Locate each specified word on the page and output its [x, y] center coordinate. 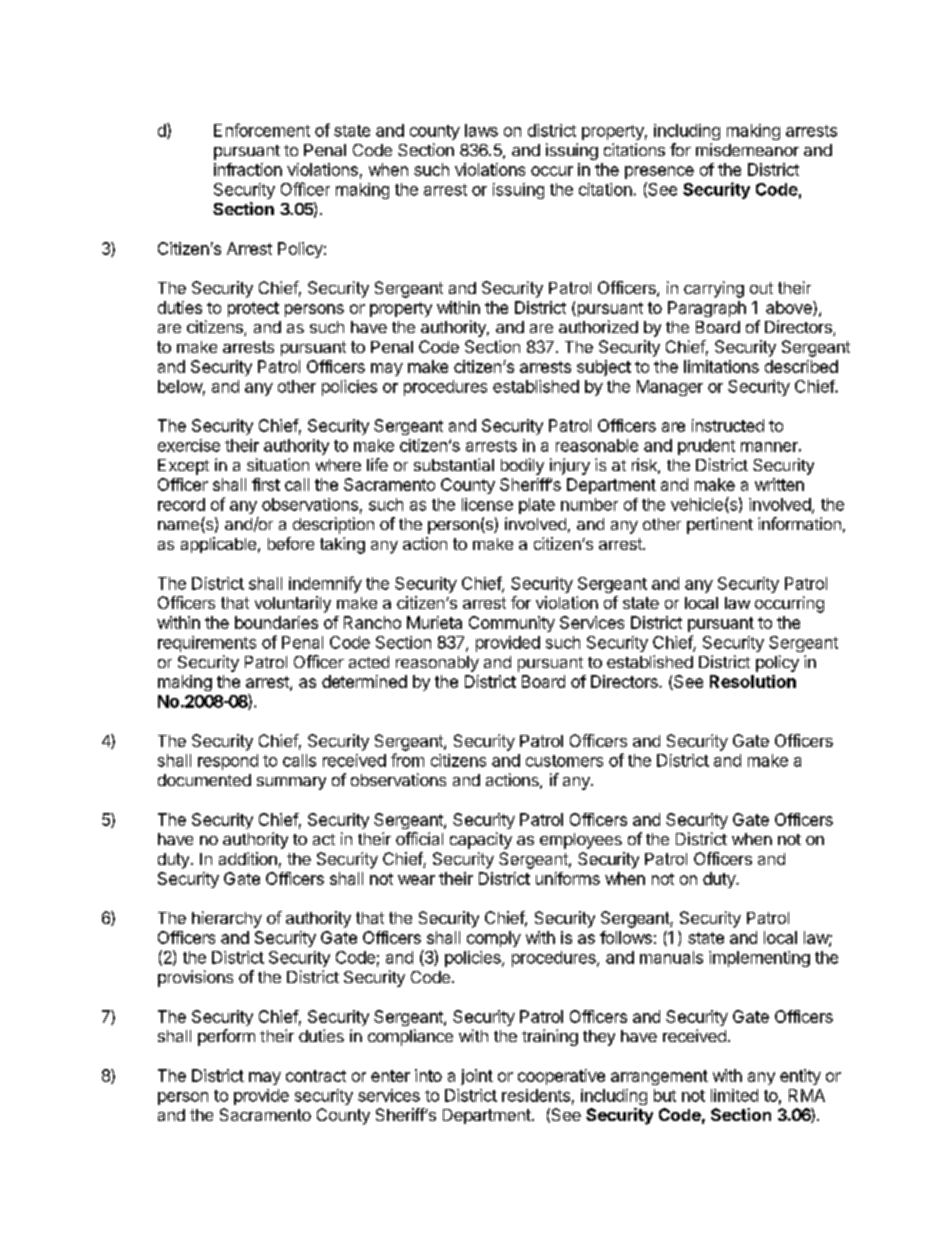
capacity [481, 840]
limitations [721, 366]
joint [477, 1077]
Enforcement [262, 130]
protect [253, 309]
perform [226, 1037]
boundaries [276, 622]
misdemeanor [747, 149]
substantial [454, 464]
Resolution [753, 681]
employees [581, 841]
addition [248, 858]
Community [512, 624]
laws [481, 130]
